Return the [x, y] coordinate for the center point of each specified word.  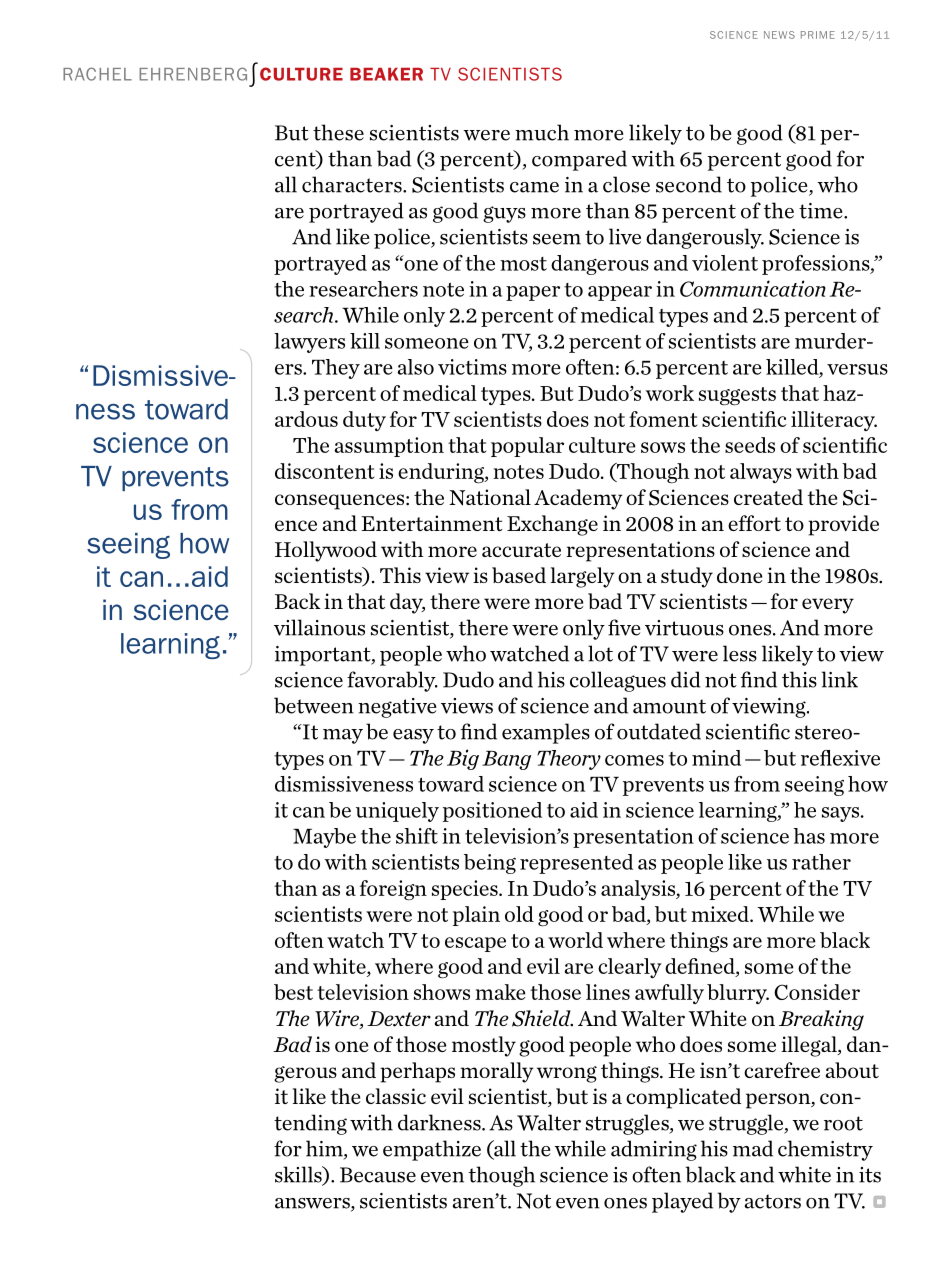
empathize [432, 1150]
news [779, 35]
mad [753, 1148]
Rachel [97, 74]
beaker [386, 74]
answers [313, 1204]
